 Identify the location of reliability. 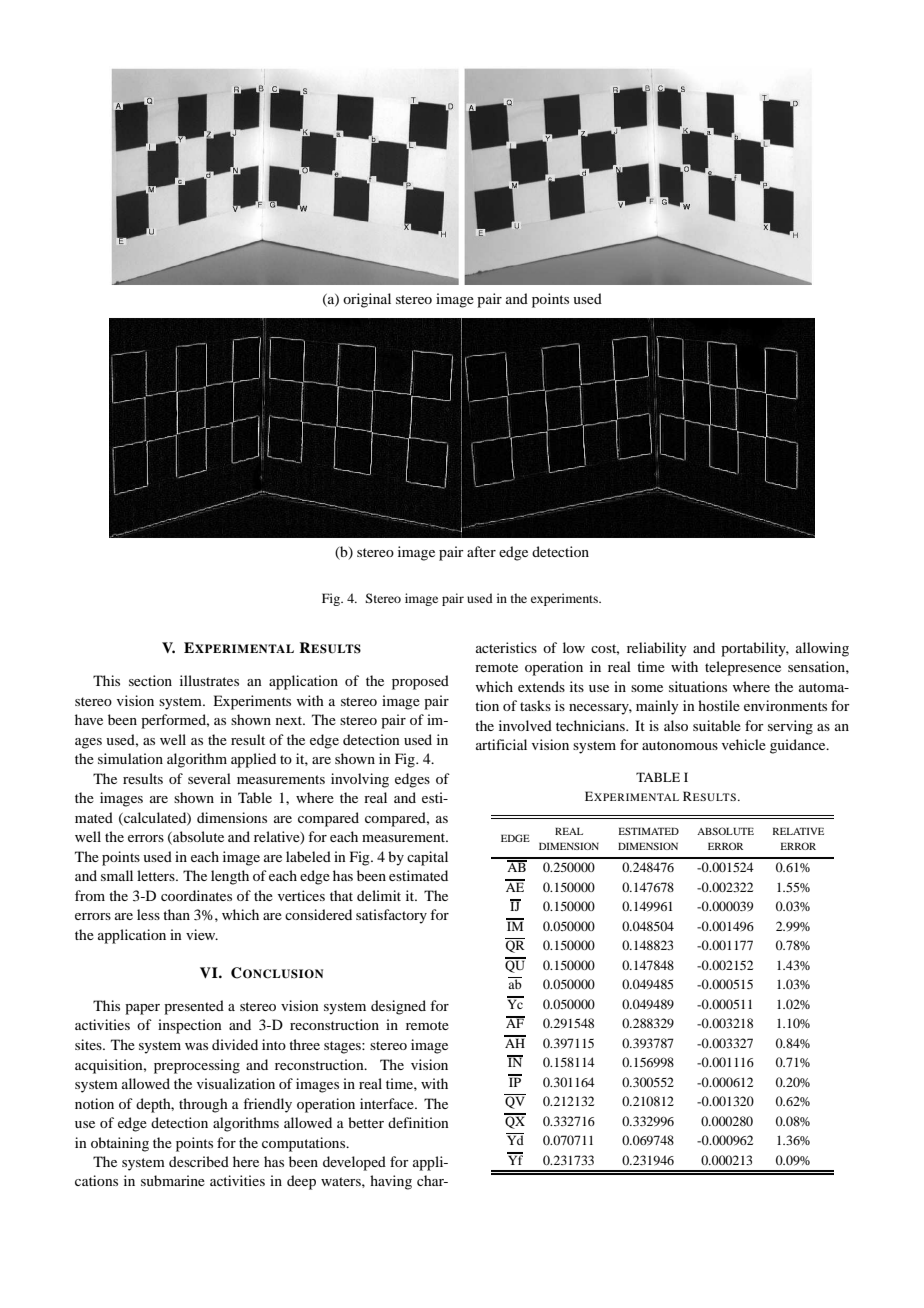
(656, 649).
